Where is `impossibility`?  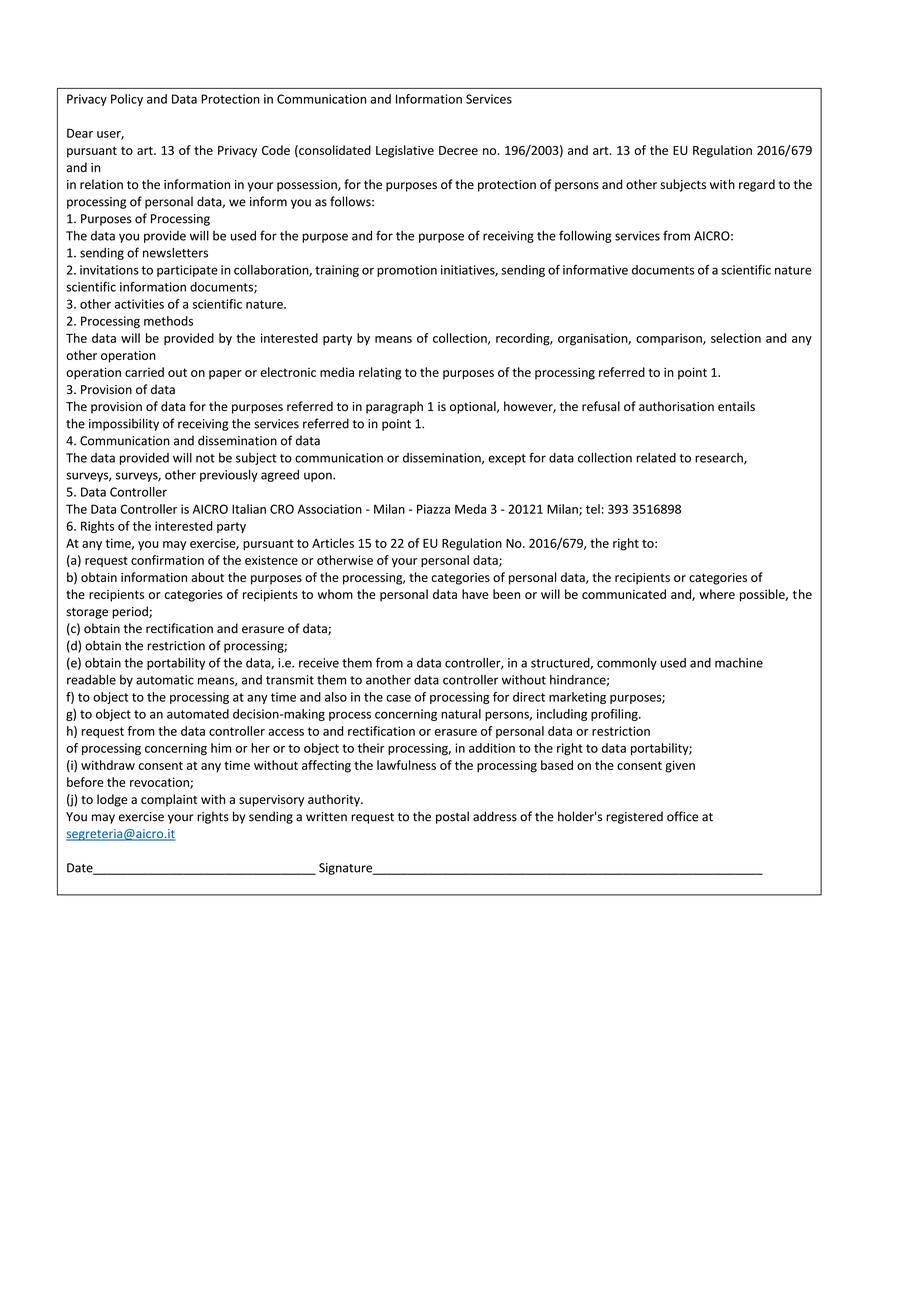 impossibility is located at coordinates (124, 424).
